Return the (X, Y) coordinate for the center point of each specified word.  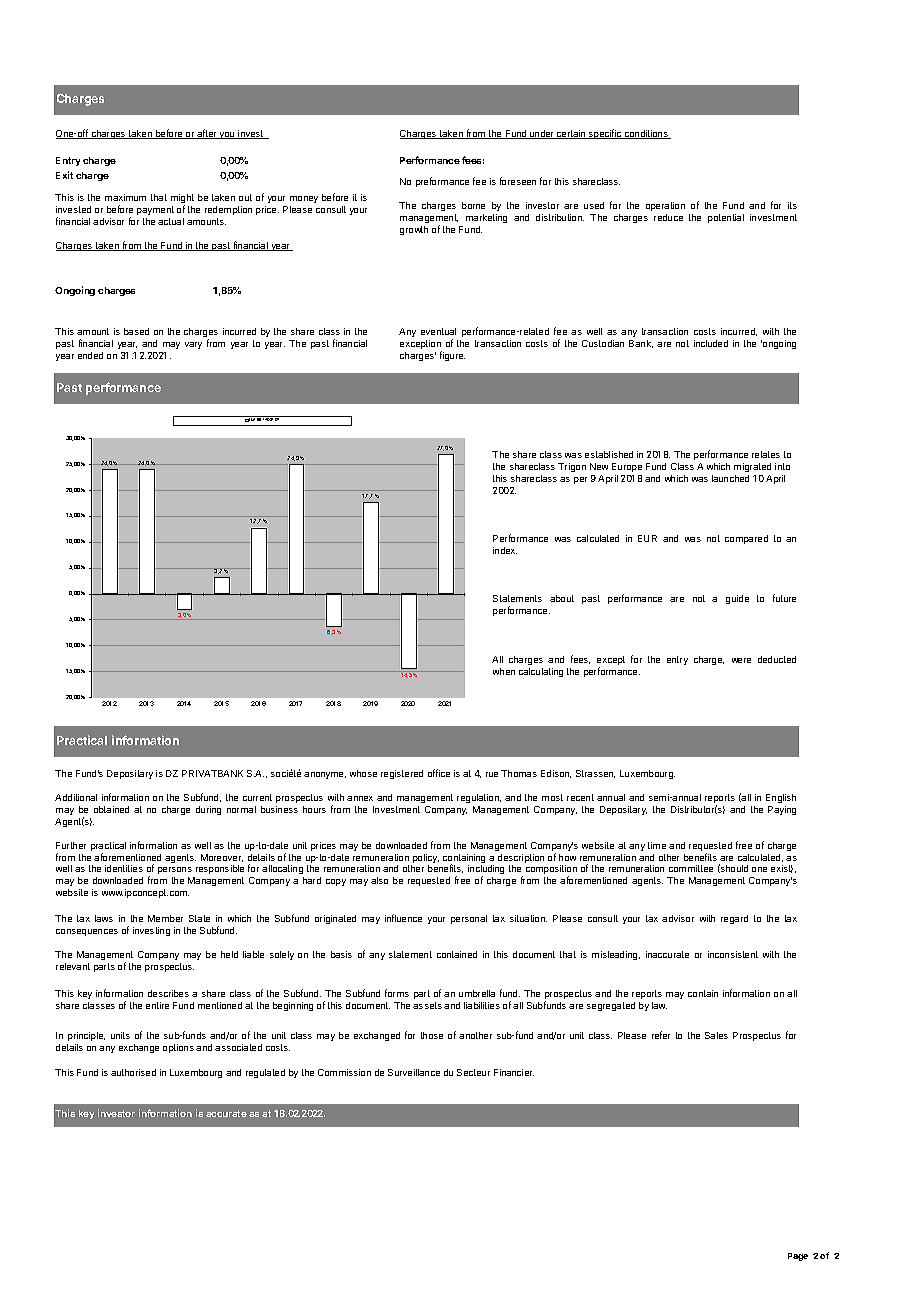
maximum (125, 197)
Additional (76, 797)
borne (473, 205)
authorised (133, 1072)
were (741, 660)
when (504, 671)
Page (798, 1257)
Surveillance (414, 1072)
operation (665, 206)
